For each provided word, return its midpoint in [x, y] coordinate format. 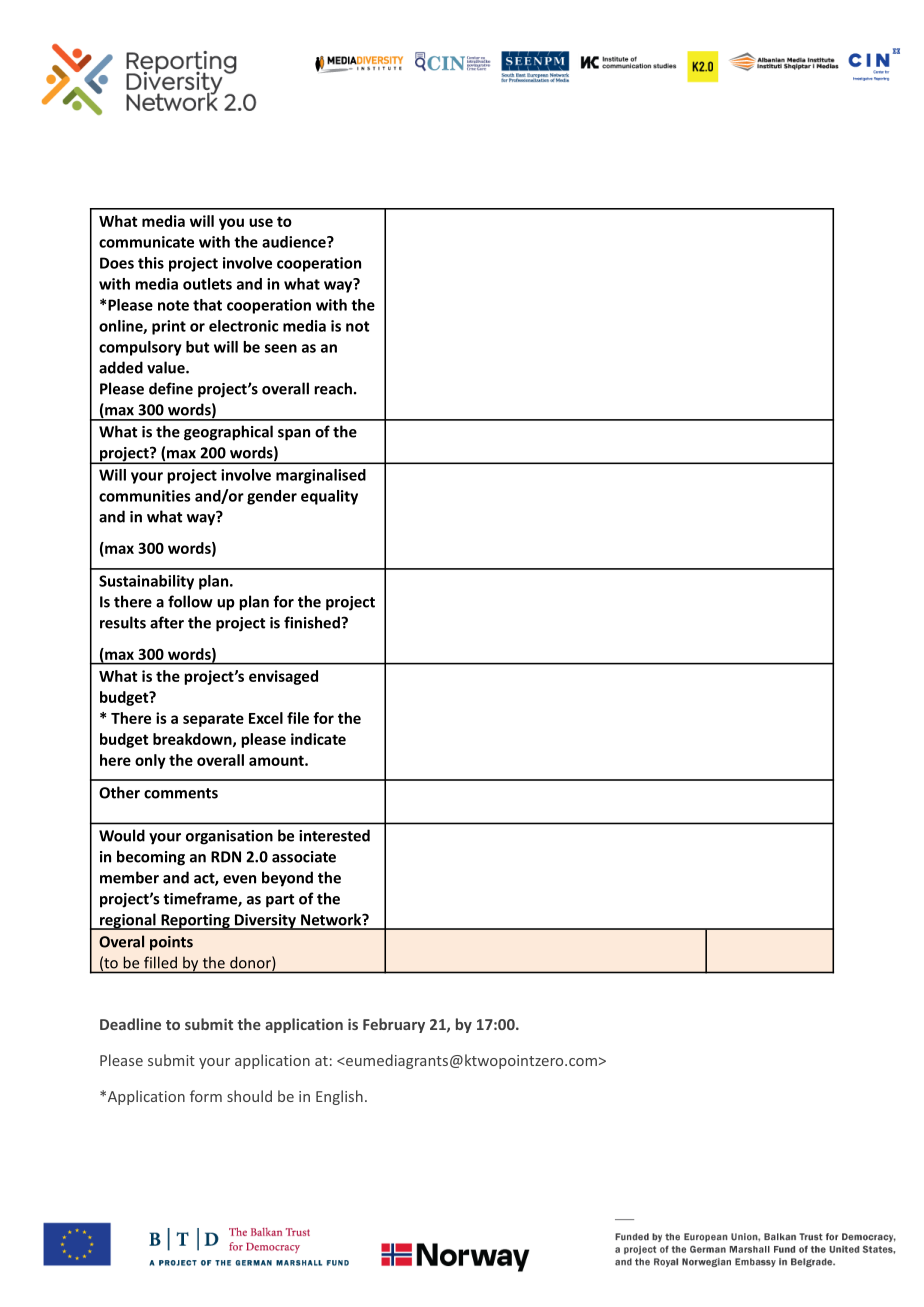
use [261, 222]
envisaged [283, 677]
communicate [146, 242]
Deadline [130, 1024]
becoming [151, 858]
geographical [228, 433]
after [167, 622]
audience [295, 242]
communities [144, 496]
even [239, 879]
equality [329, 497]
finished [313, 622]
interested [334, 835]
